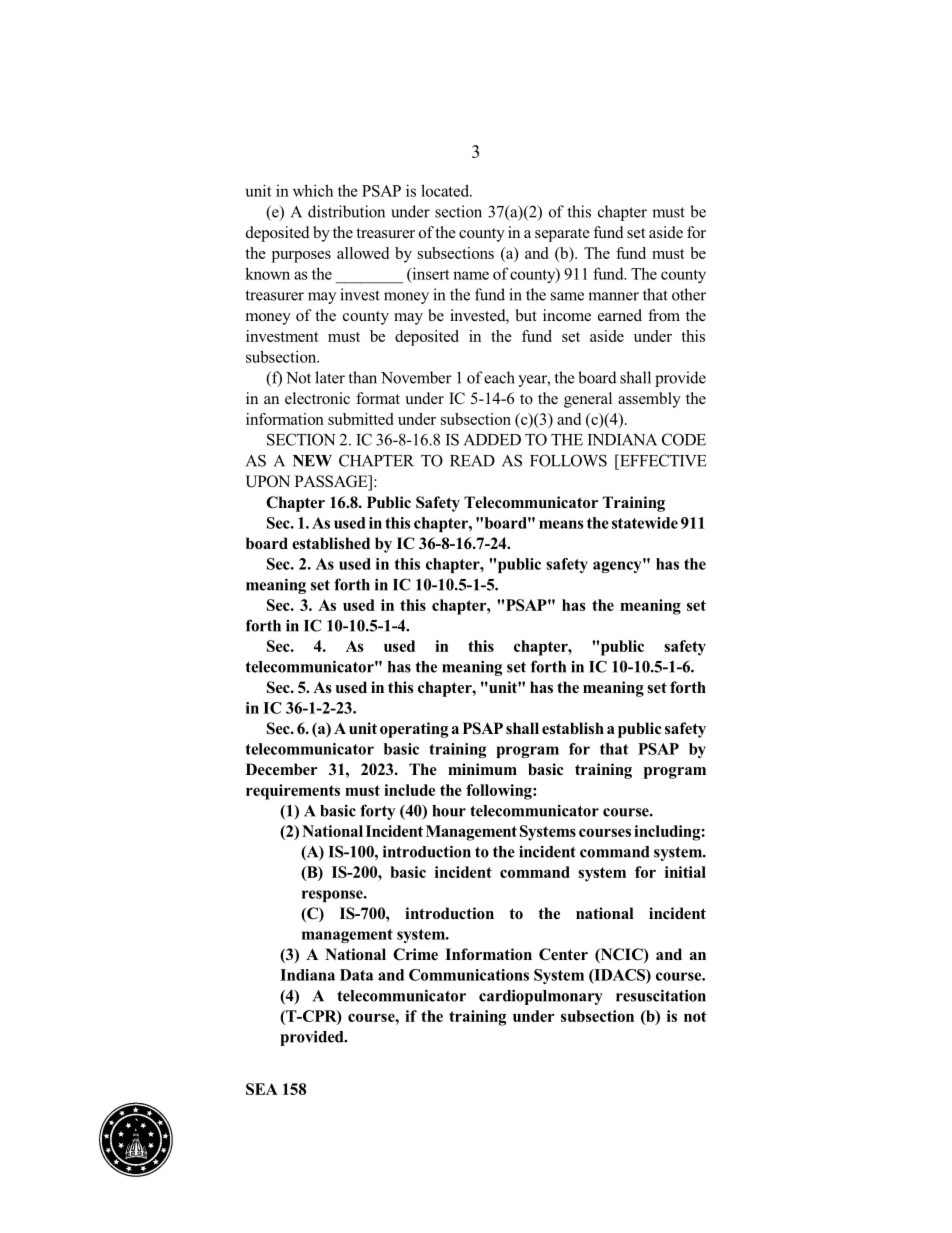  I want to click on SEA, so click(262, 1089).
